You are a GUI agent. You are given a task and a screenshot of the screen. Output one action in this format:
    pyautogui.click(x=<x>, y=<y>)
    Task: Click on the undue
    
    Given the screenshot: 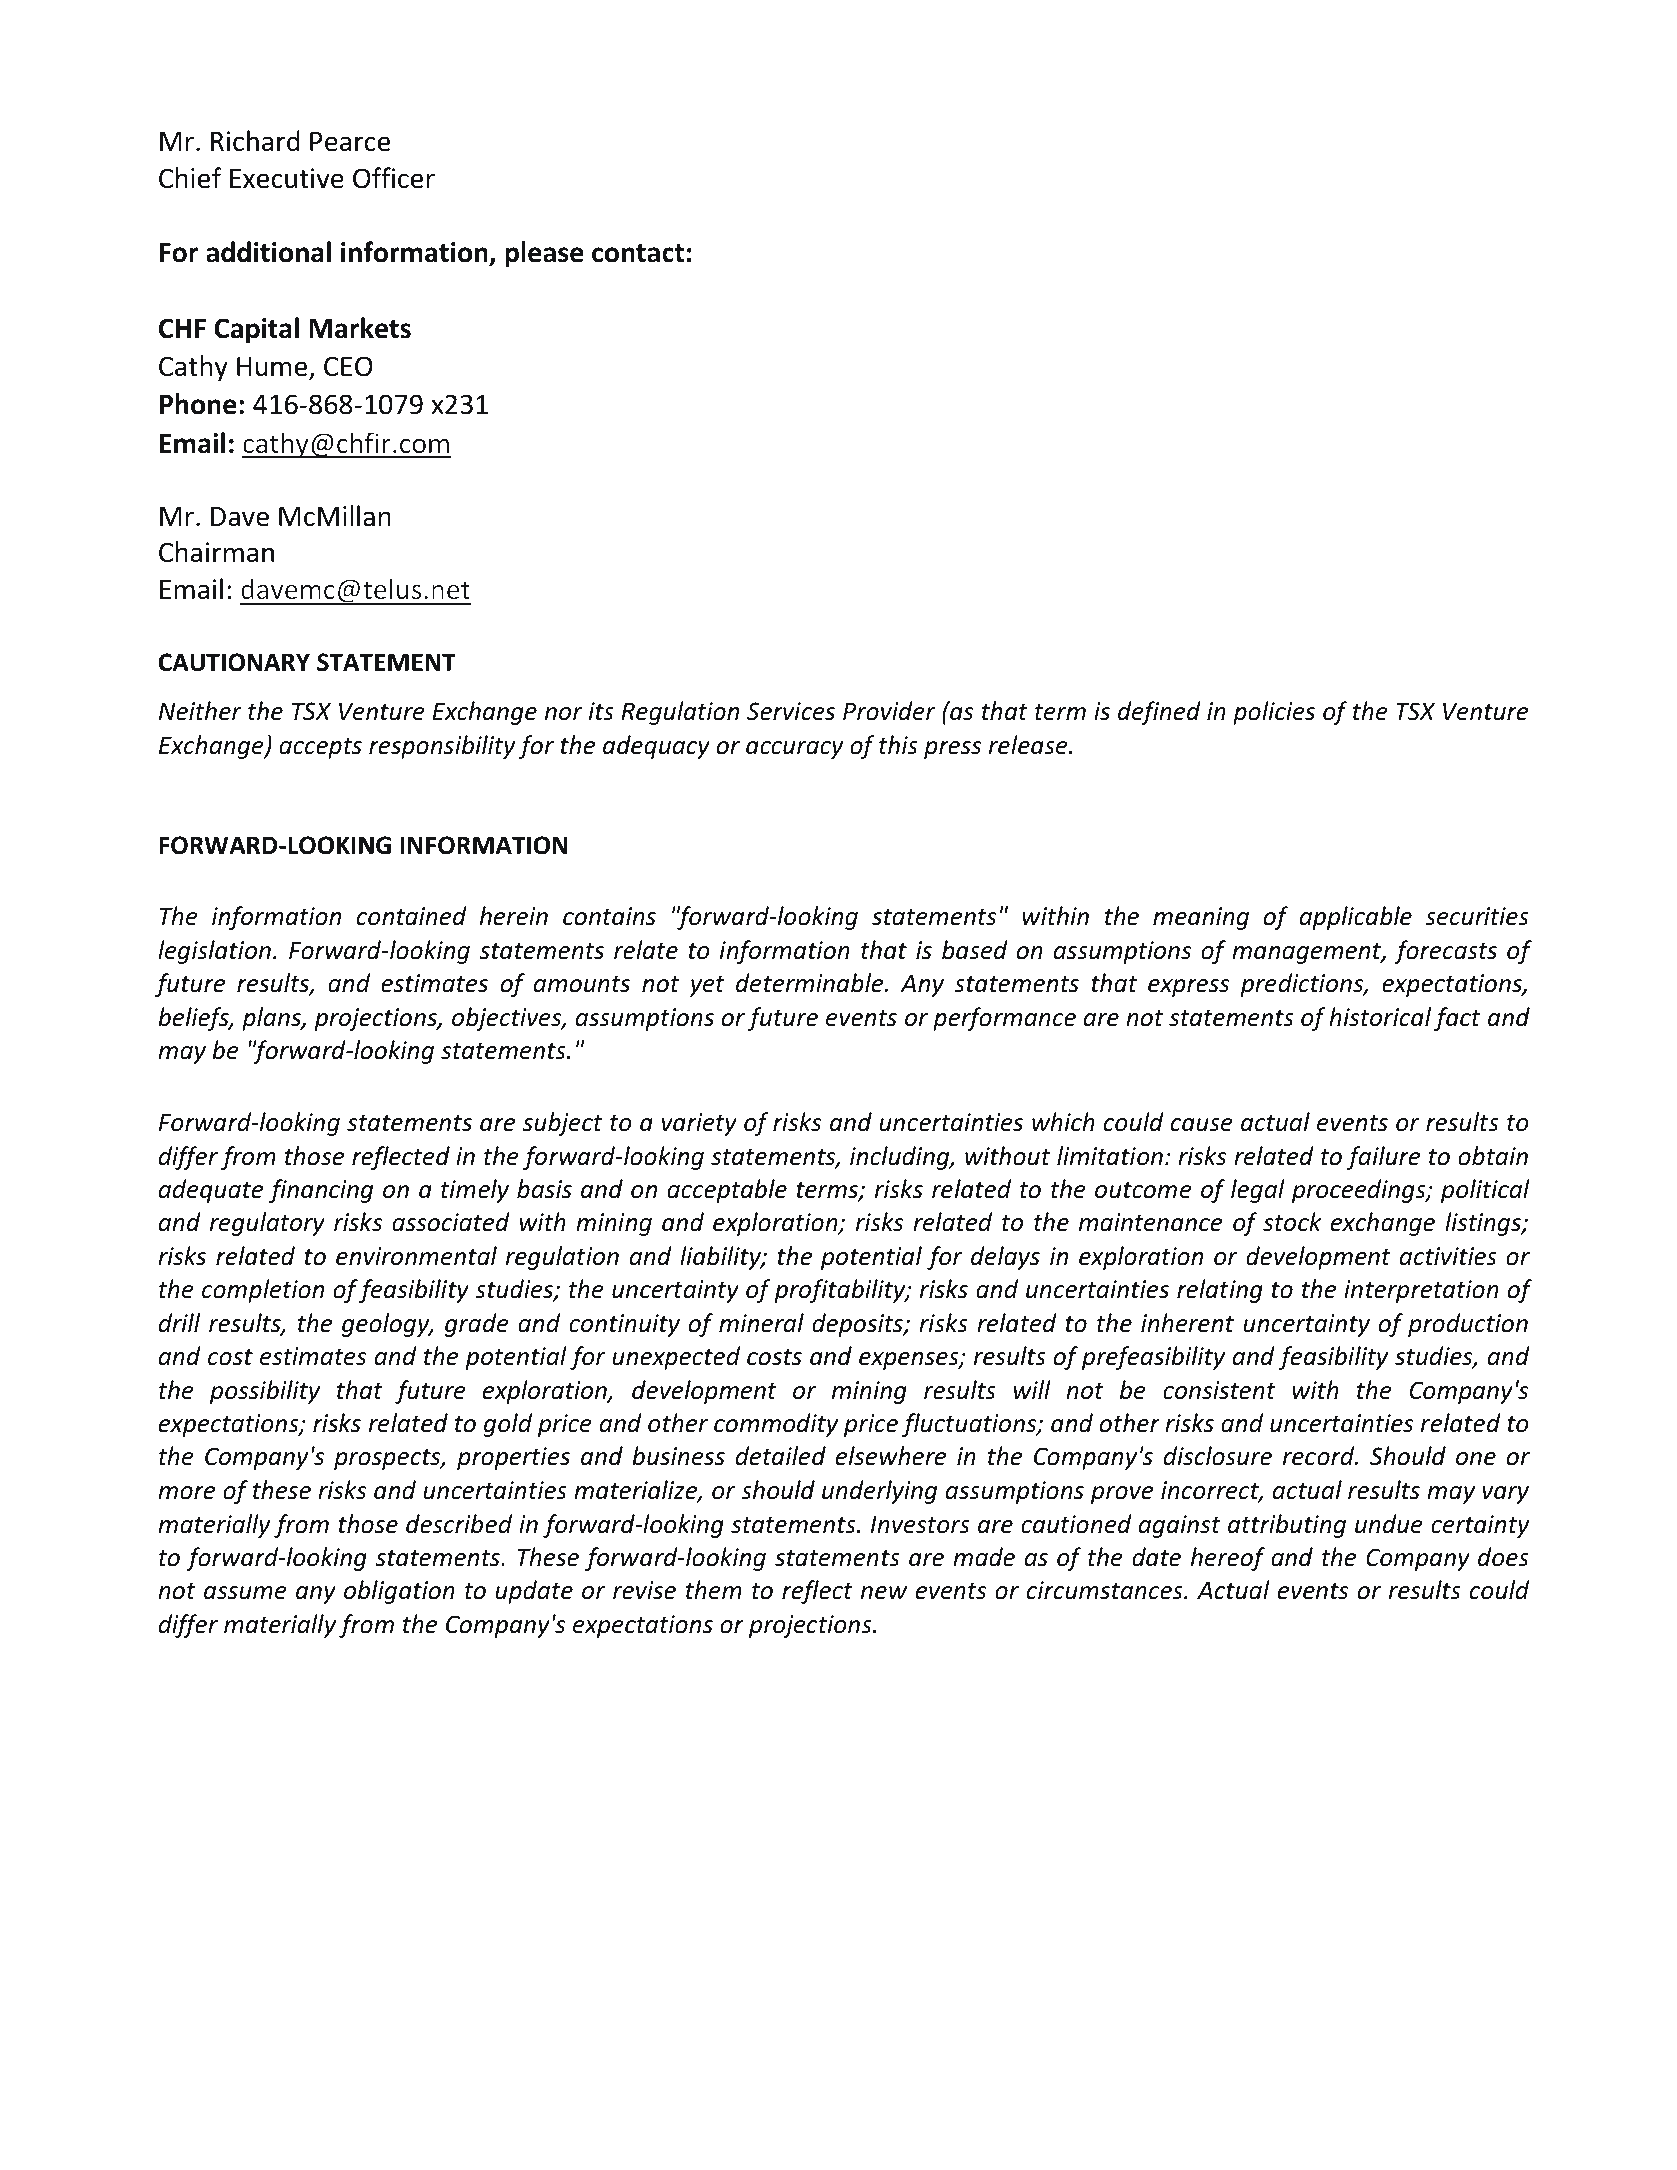 What is the action you would take?
    pyautogui.click(x=1389, y=1524)
